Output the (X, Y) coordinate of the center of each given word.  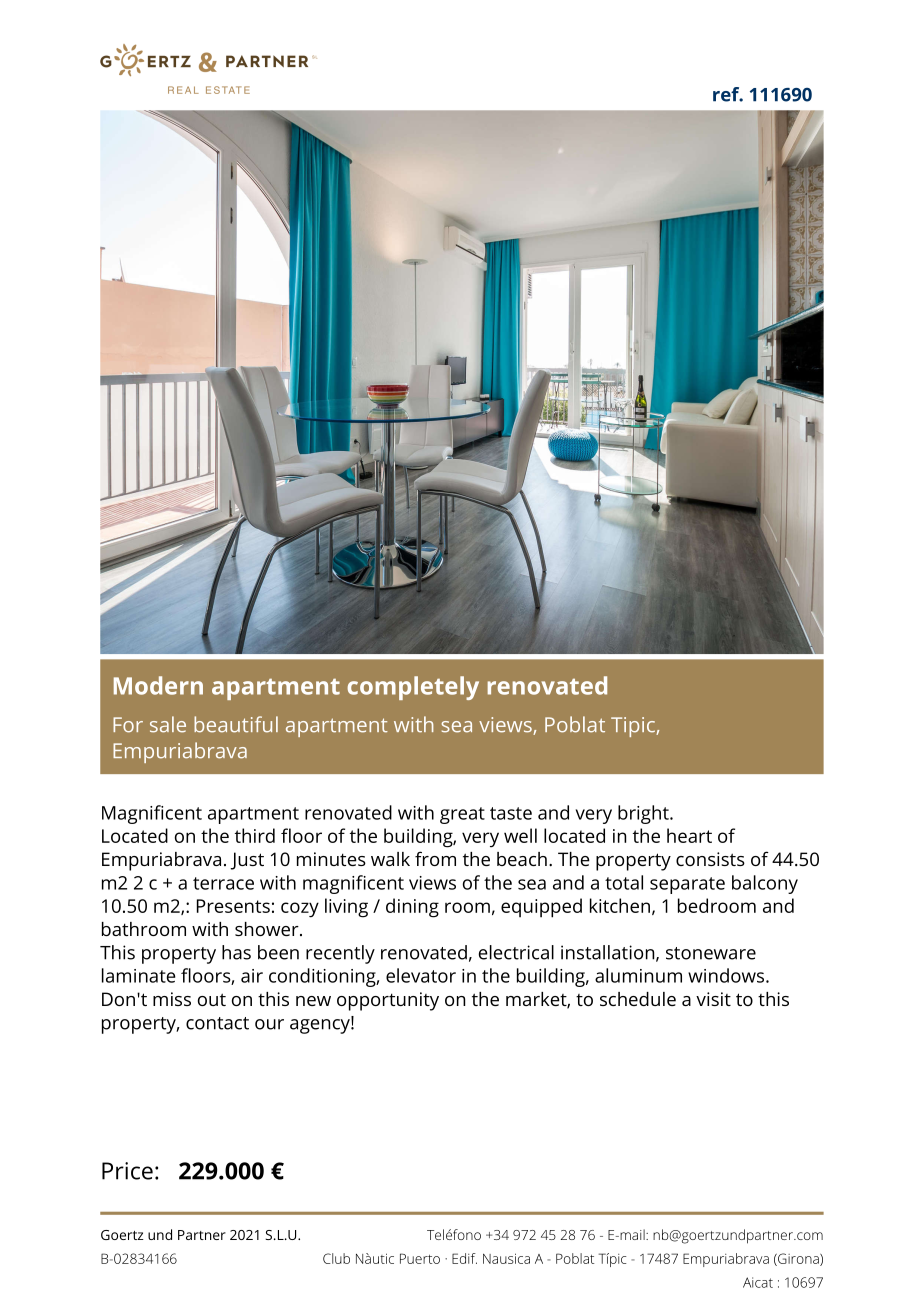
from (435, 858)
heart (689, 835)
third (255, 835)
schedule (638, 999)
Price (127, 1171)
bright (644, 814)
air (252, 976)
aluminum (638, 975)
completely (413, 688)
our (269, 1024)
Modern (158, 685)
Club (336, 1258)
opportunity (388, 1001)
